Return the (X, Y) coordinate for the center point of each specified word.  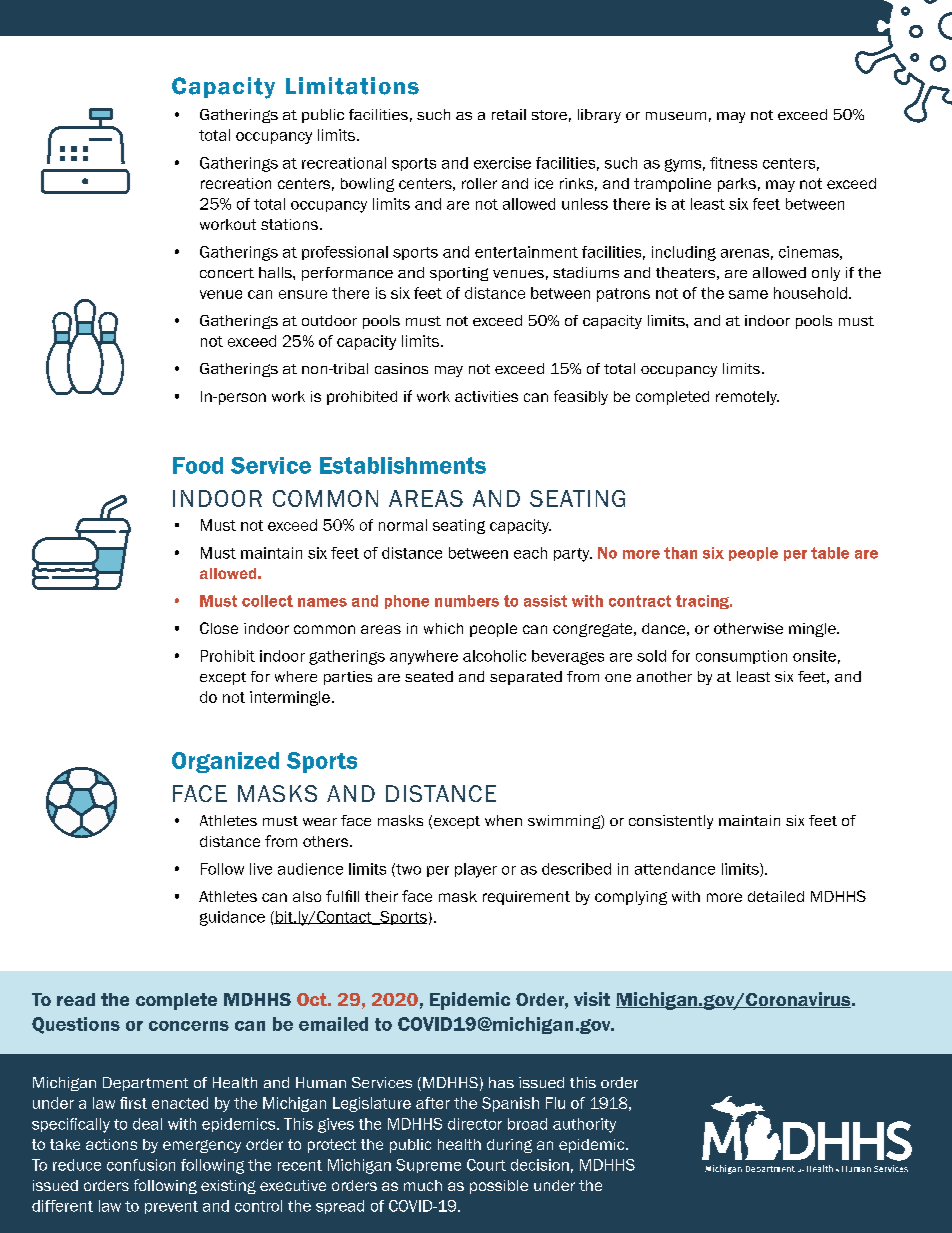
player (476, 870)
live (261, 869)
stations (289, 224)
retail (509, 114)
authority (584, 1125)
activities (486, 396)
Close (219, 628)
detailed (776, 896)
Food (198, 465)
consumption (741, 657)
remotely (747, 398)
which (443, 628)
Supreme (428, 1166)
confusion (141, 1165)
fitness (733, 163)
